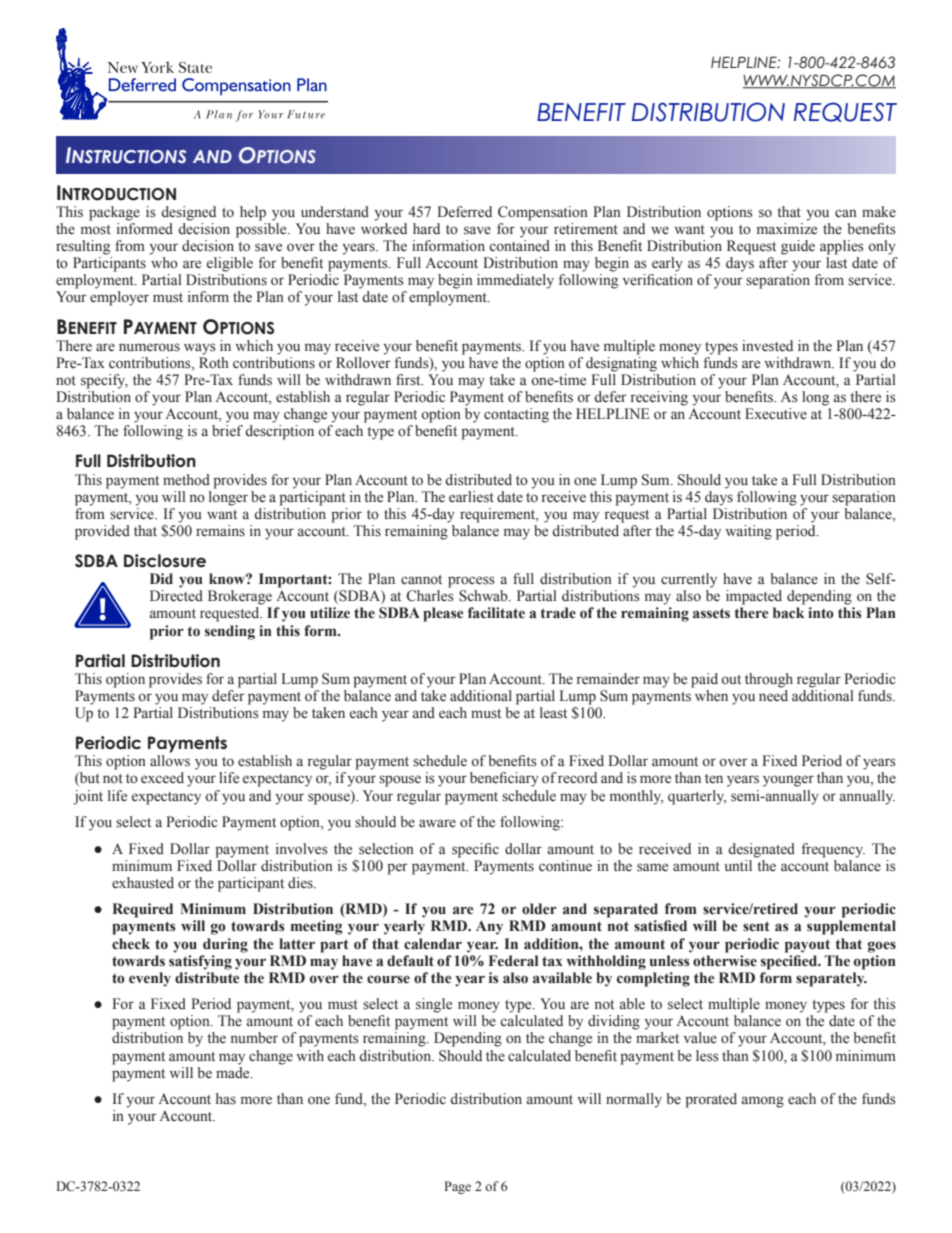 This screenshot has height=1233, width=952. What do you see at coordinates (489, 927) in the screenshot?
I see `Any` at bounding box center [489, 927].
